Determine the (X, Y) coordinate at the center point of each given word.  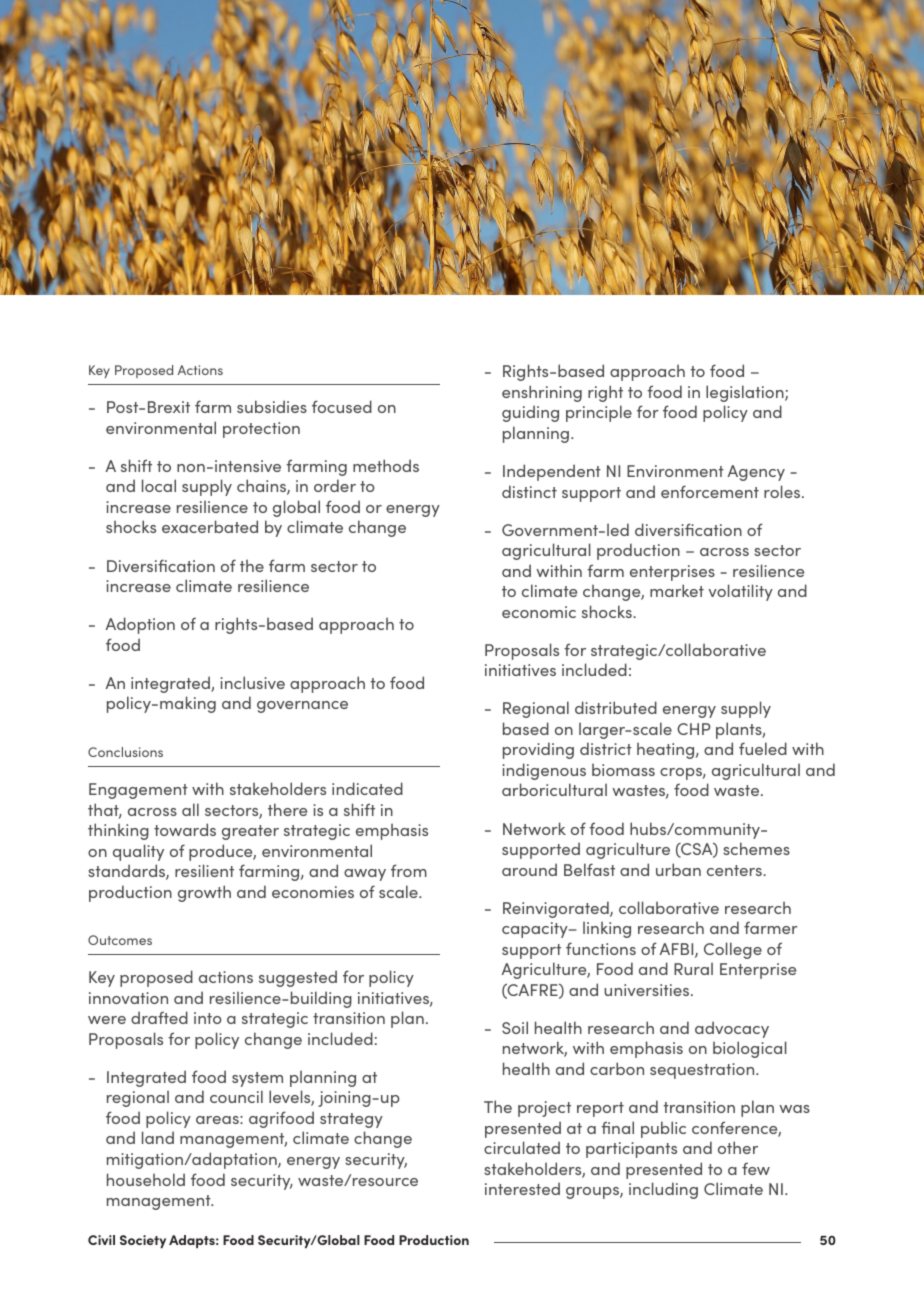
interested (522, 1188)
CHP (694, 729)
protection (261, 430)
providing (538, 750)
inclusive (252, 682)
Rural (693, 968)
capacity (536, 930)
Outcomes (120, 940)
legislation (746, 393)
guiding (530, 413)
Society (143, 1241)
